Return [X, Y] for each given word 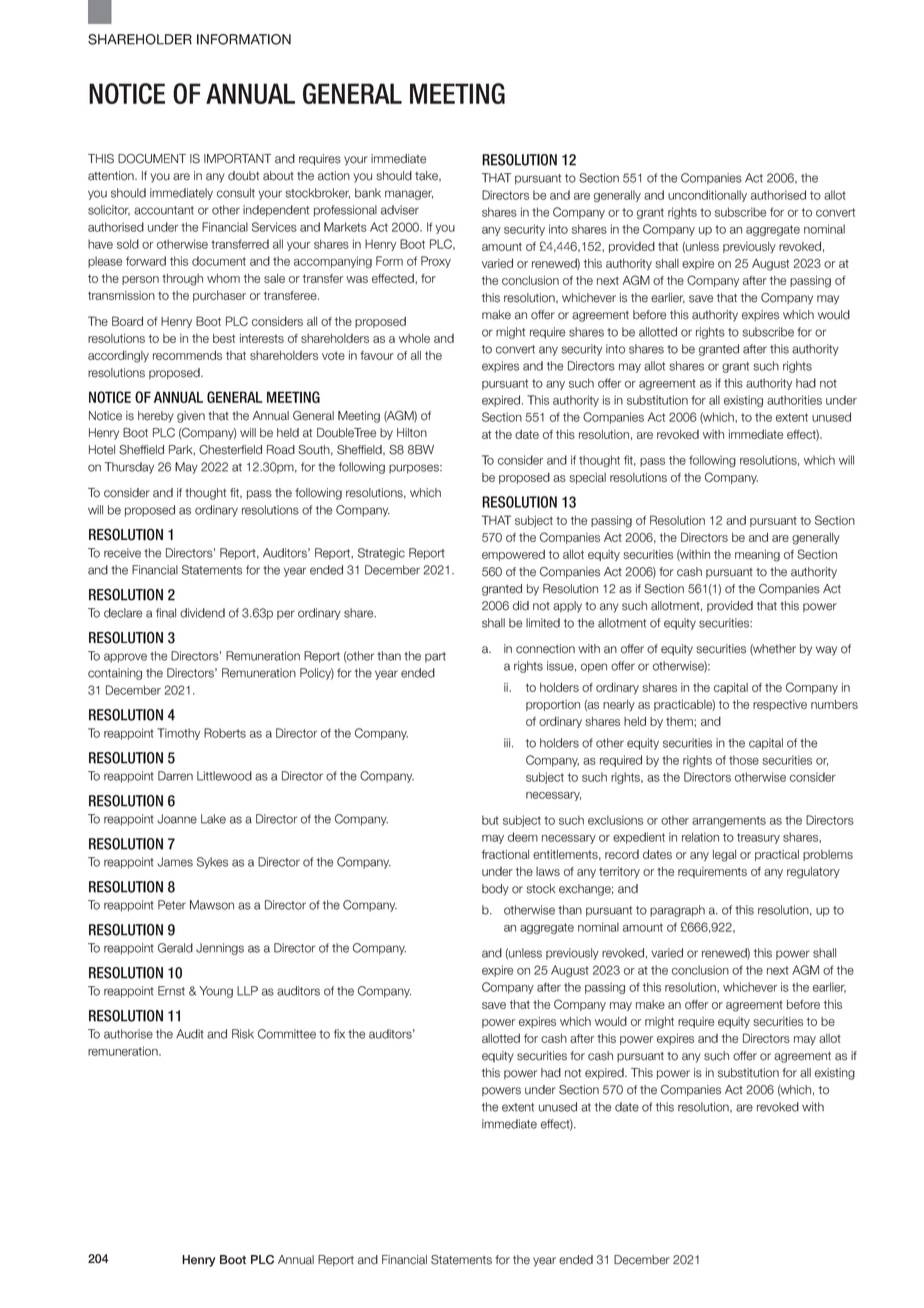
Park [182, 450]
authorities [794, 400]
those [744, 760]
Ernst [171, 991]
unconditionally [707, 196]
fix [339, 1034]
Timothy [178, 734]
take [428, 176]
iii [507, 742]
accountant [164, 210]
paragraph [677, 911]
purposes [415, 469]
